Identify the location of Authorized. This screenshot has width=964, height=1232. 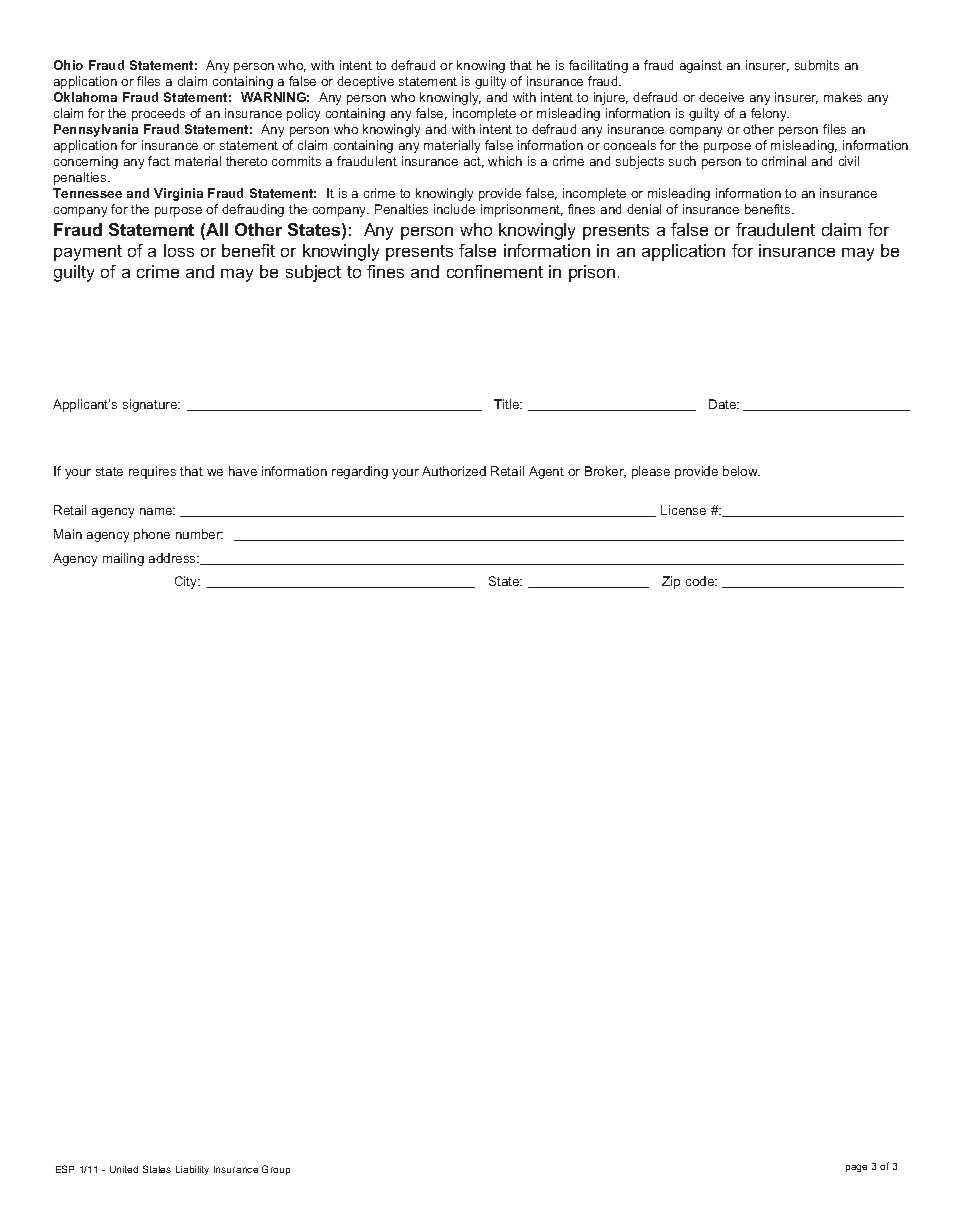
(454, 471).
